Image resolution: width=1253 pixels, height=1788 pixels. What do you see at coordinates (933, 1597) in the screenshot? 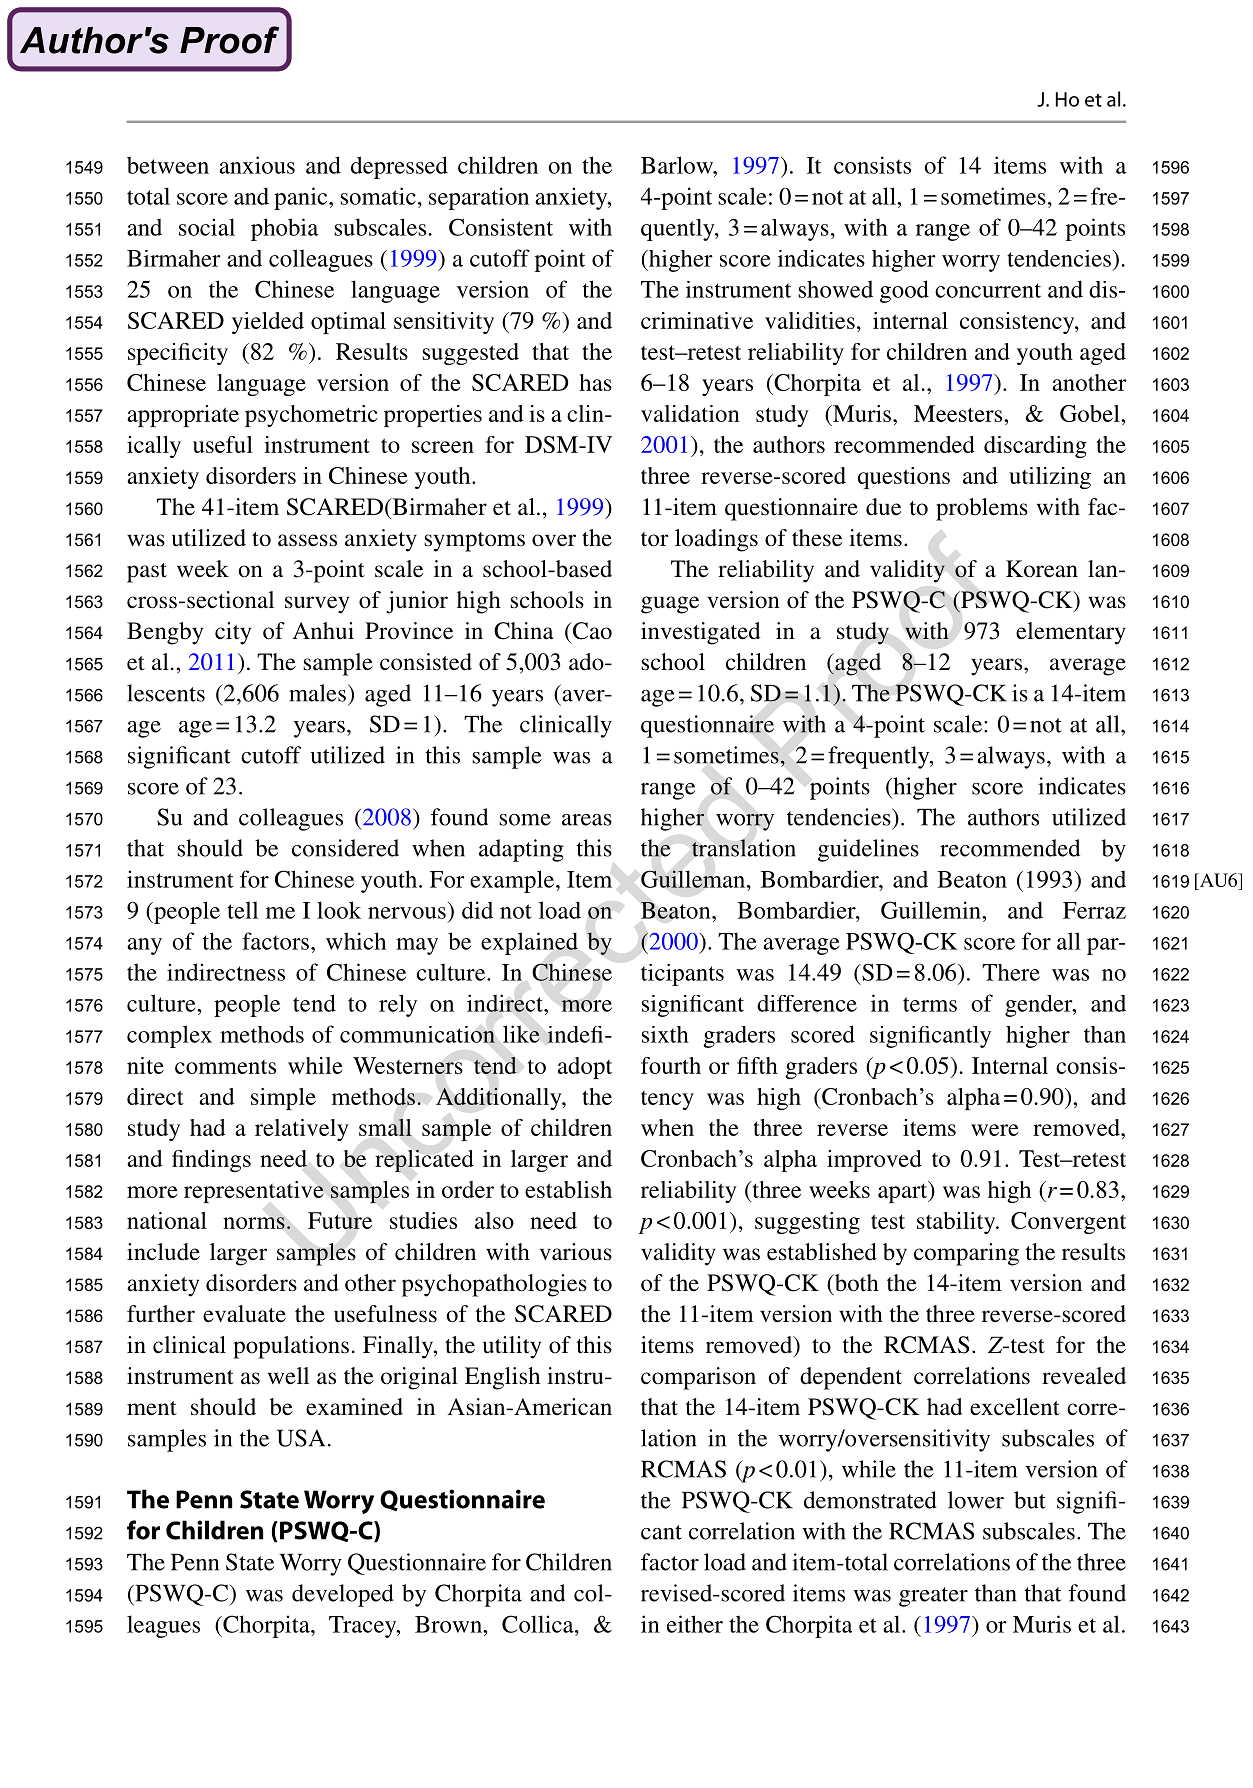
I see `greater` at bounding box center [933, 1597].
